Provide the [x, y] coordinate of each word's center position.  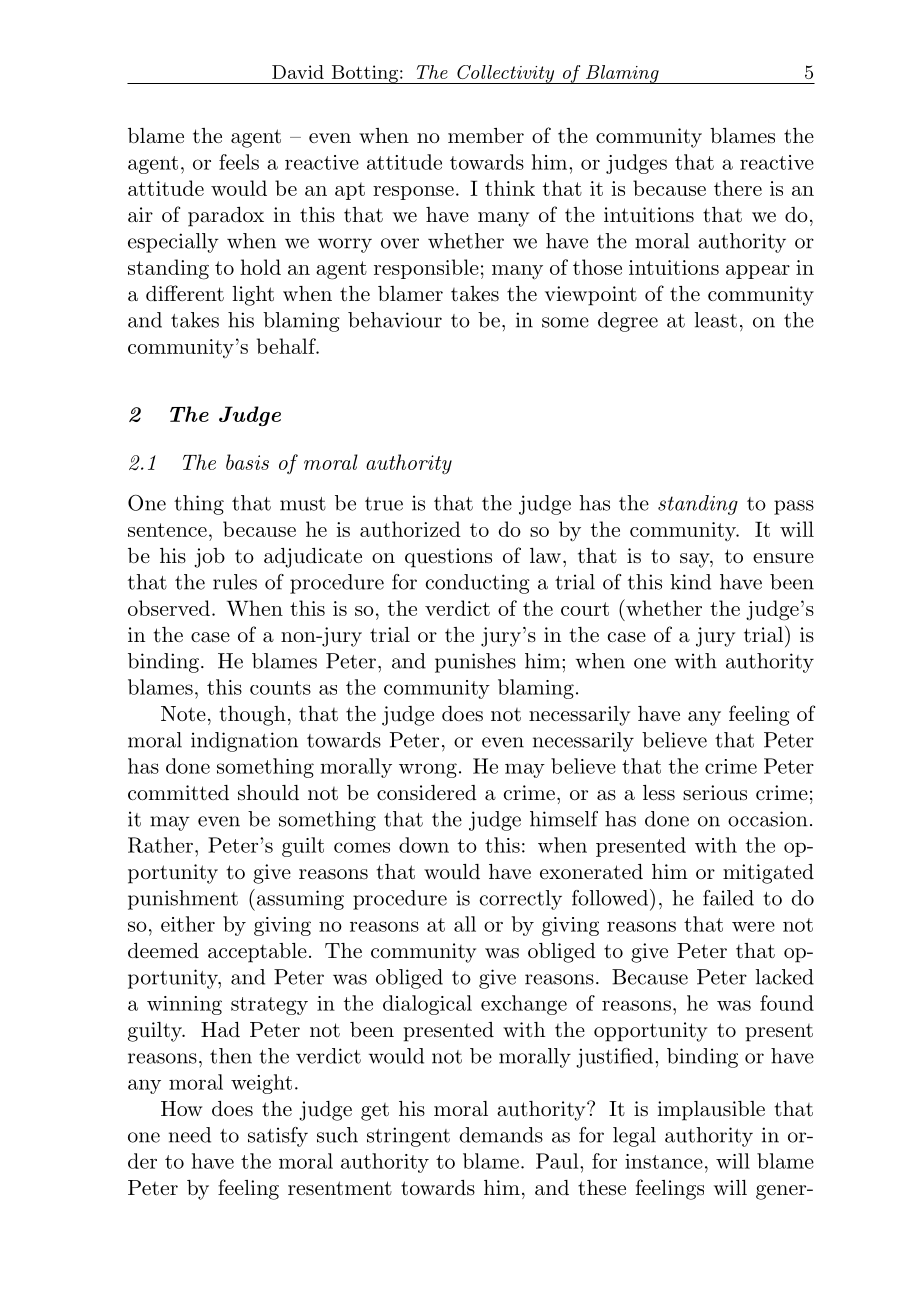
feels [239, 162]
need [190, 1135]
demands [501, 1135]
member [486, 135]
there [738, 188]
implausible [711, 1111]
